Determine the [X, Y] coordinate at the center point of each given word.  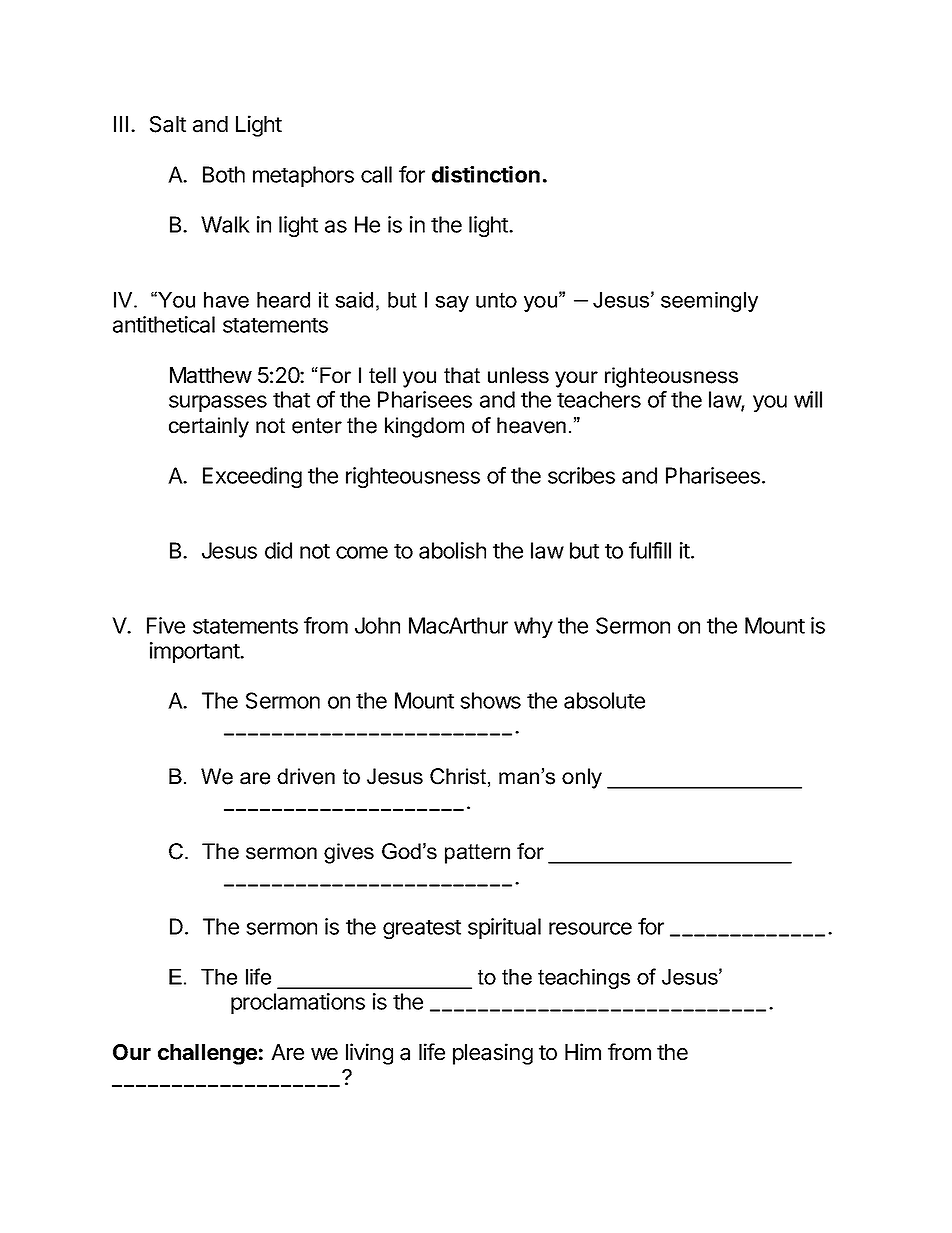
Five [166, 625]
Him [583, 1051]
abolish [452, 550]
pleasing [493, 1054]
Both [224, 174]
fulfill [650, 550]
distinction [486, 174]
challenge [207, 1054]
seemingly [709, 302]
